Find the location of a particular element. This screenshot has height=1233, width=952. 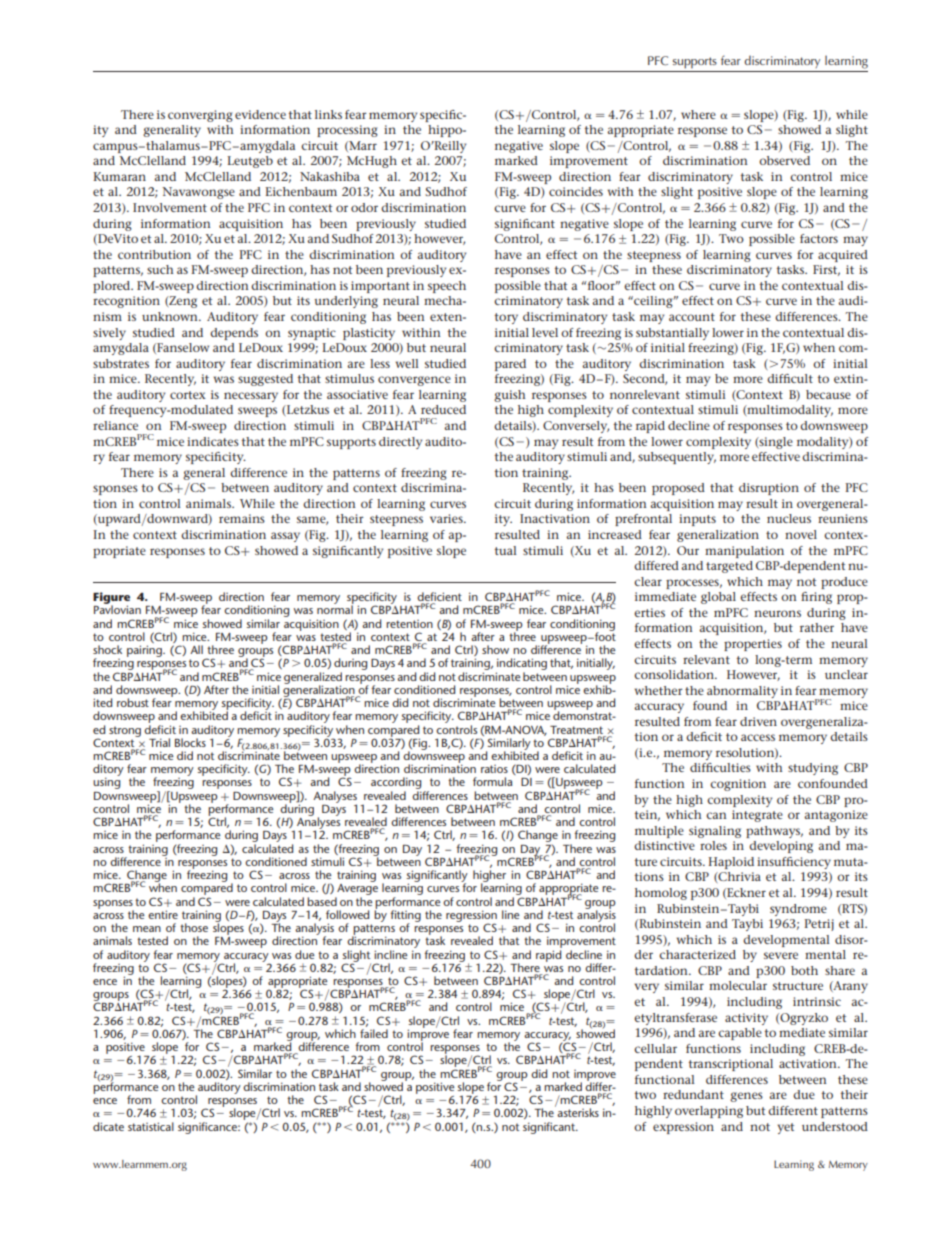

pairing is located at coordinates (145, 651).
